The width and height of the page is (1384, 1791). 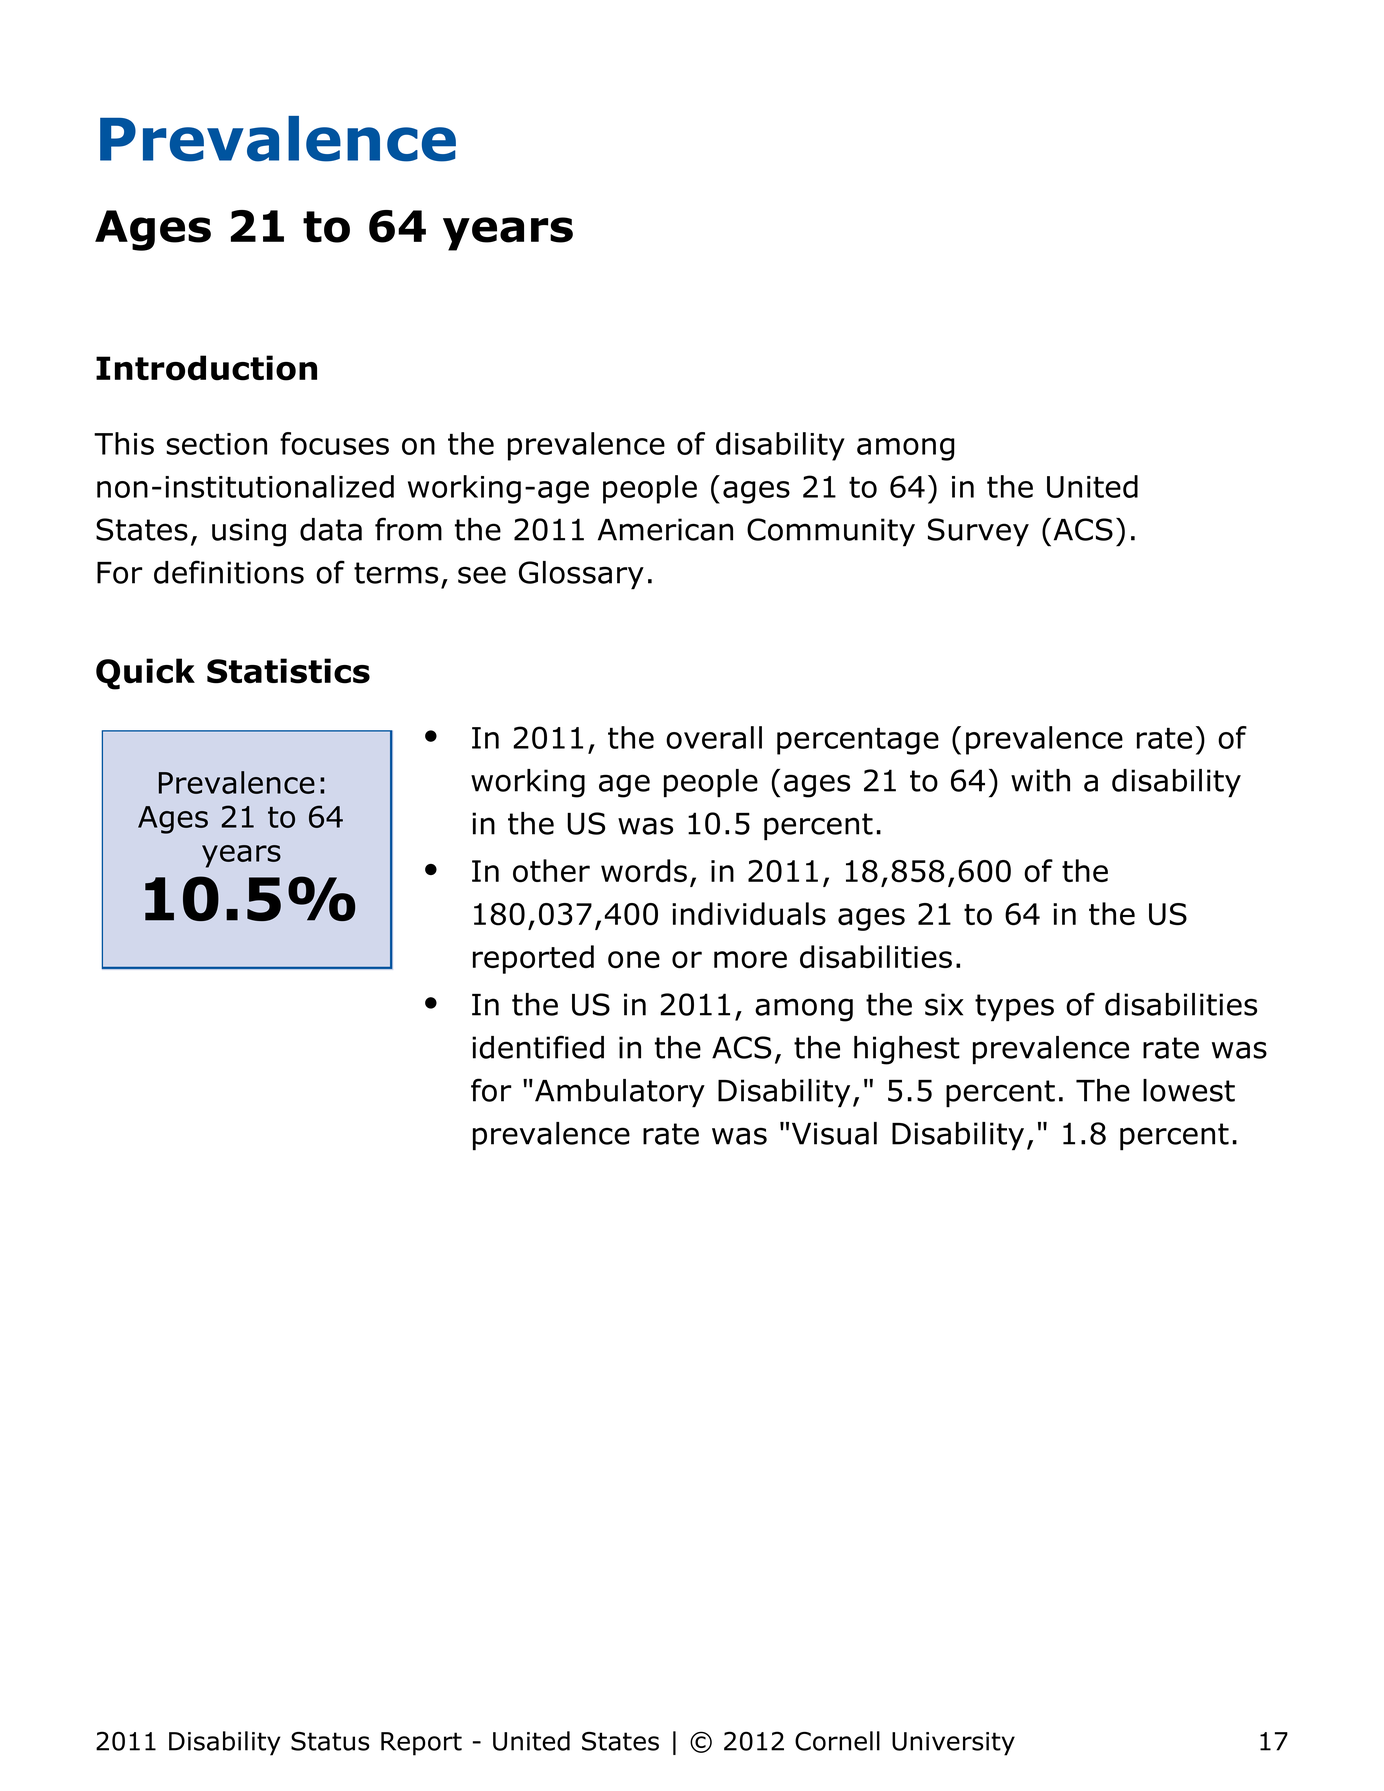 What do you see at coordinates (1014, 1008) in the page?
I see `types` at bounding box center [1014, 1008].
